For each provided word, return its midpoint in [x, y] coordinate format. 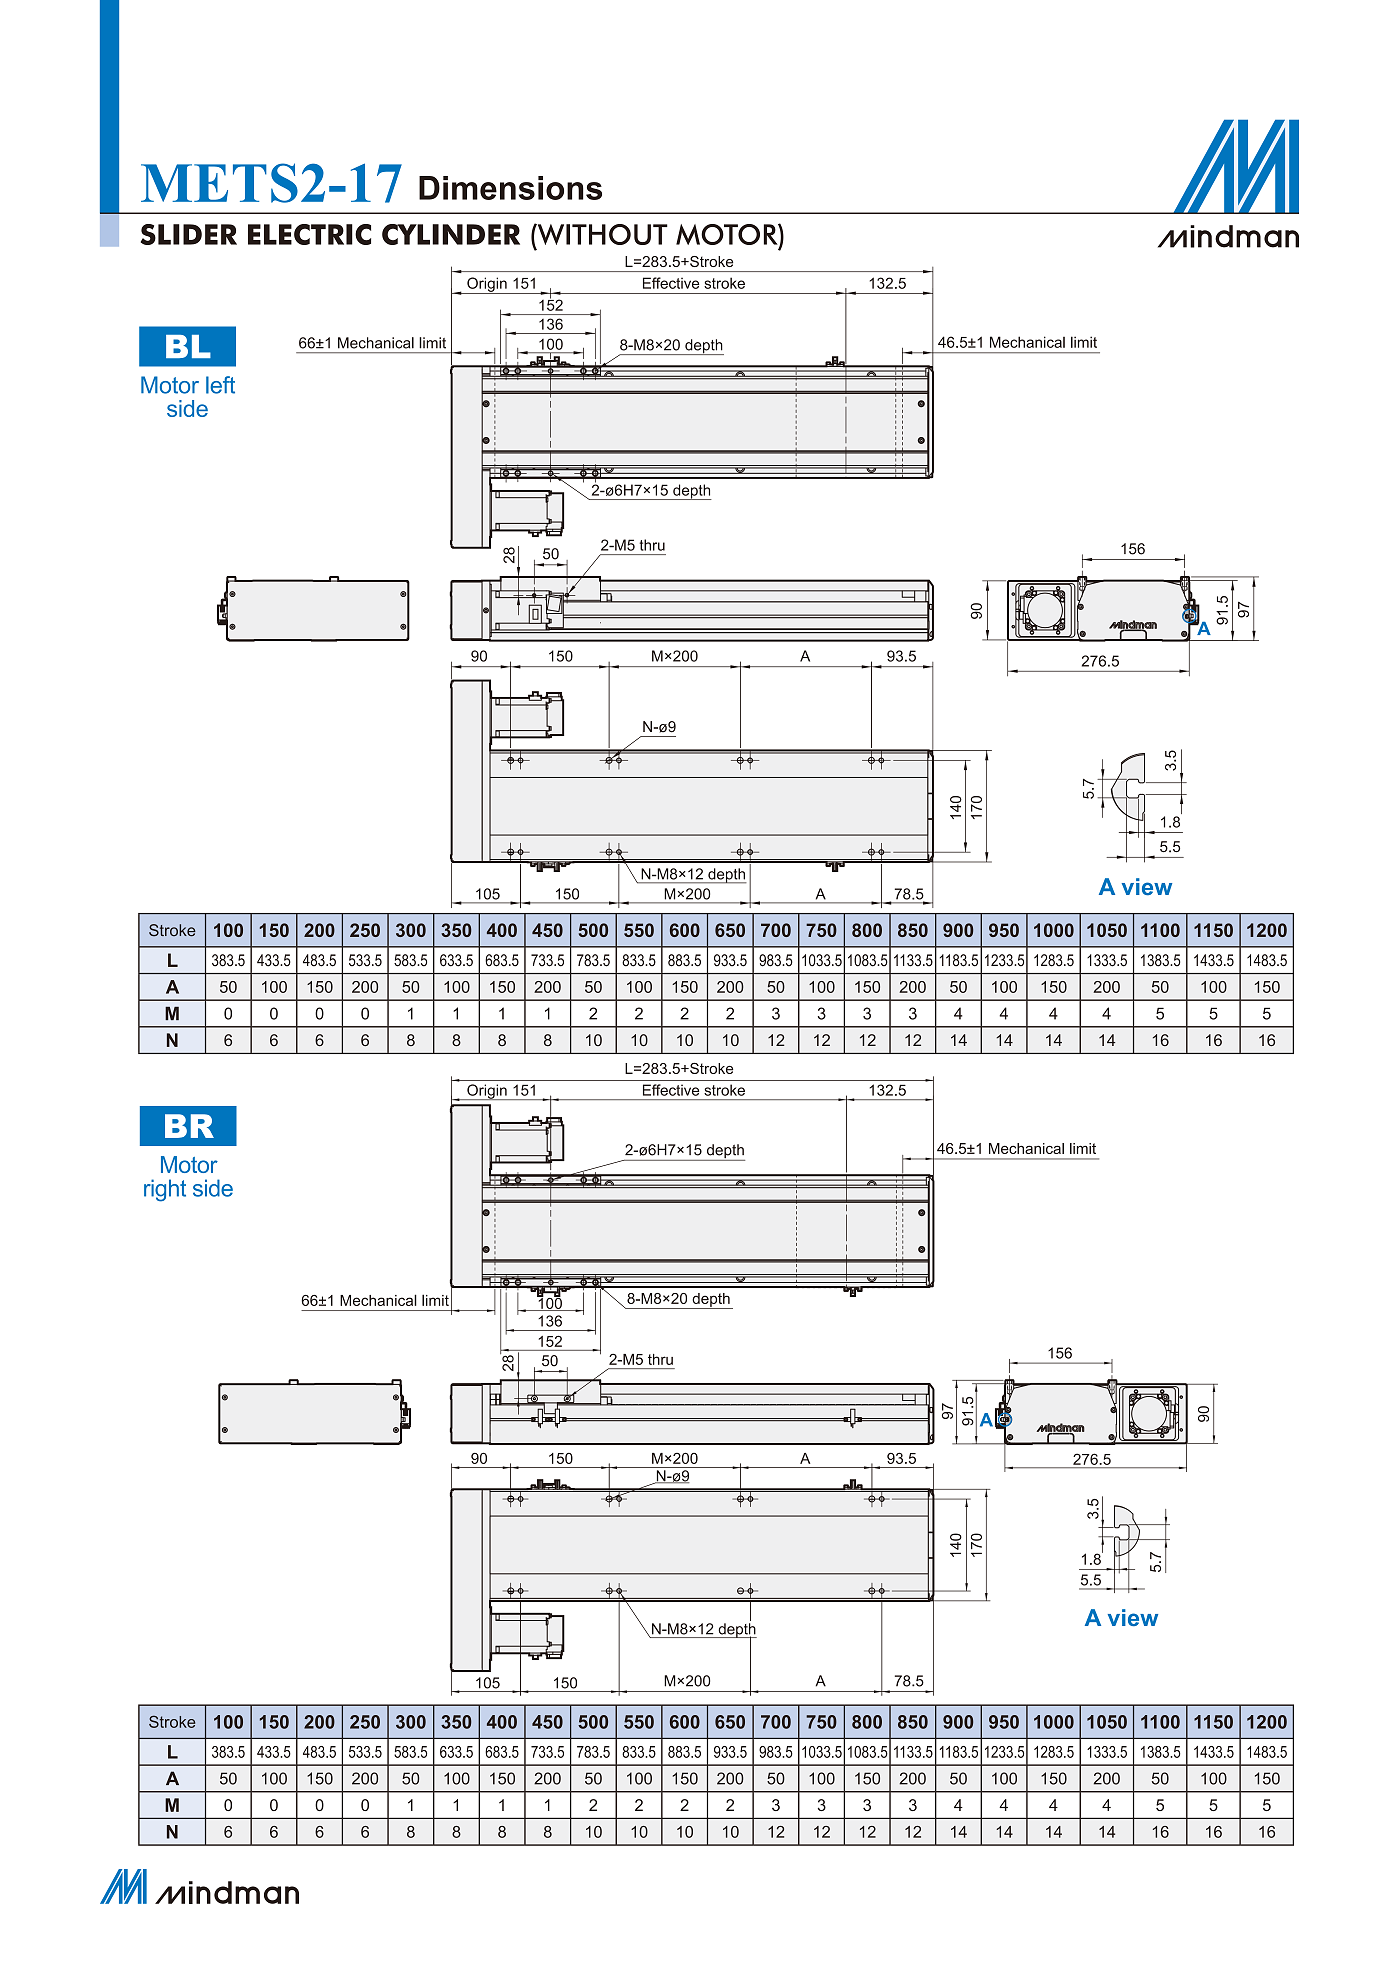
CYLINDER [451, 234]
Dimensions [510, 188]
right [165, 1190]
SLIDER [189, 234]
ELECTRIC [309, 234]
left [220, 385]
